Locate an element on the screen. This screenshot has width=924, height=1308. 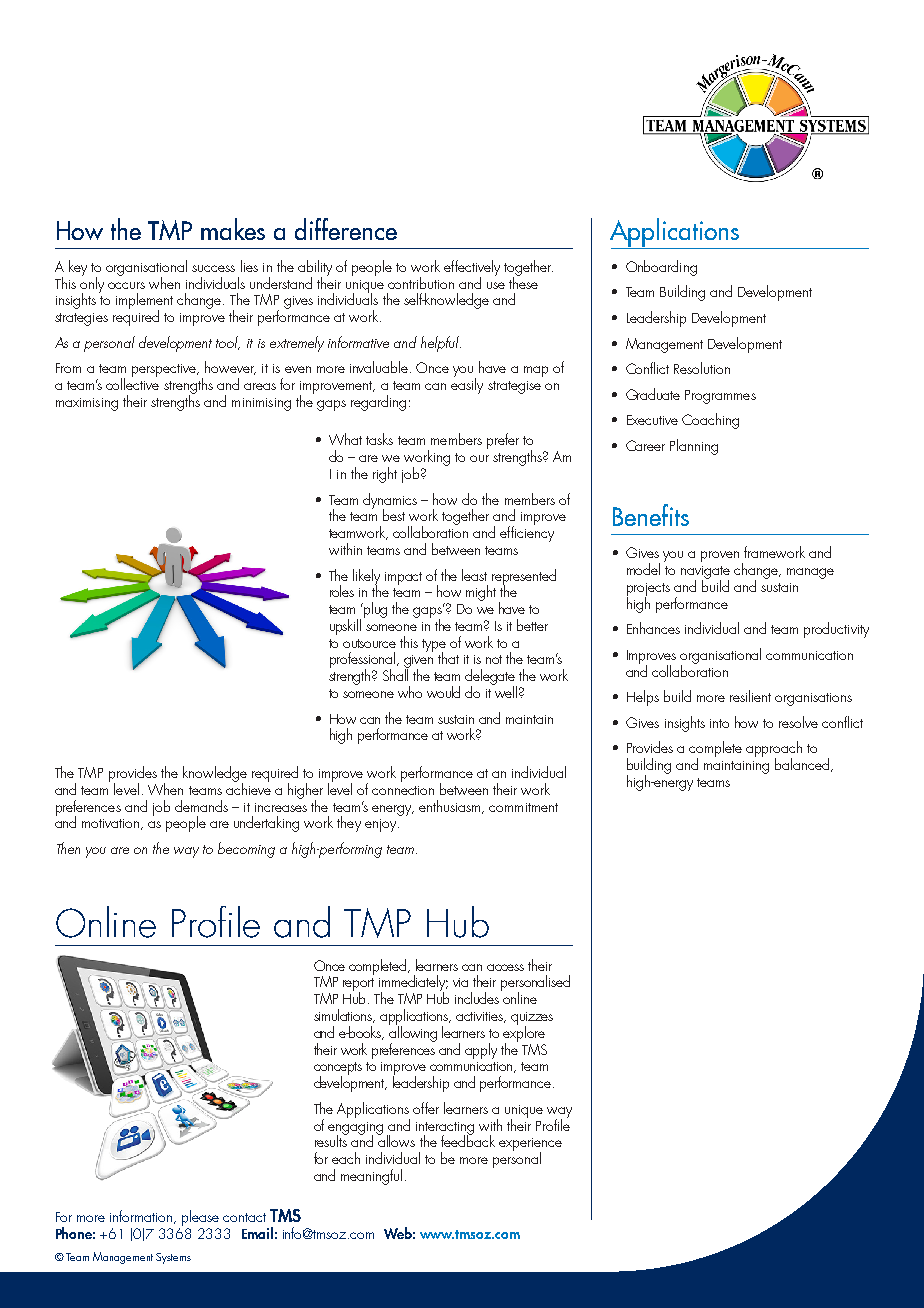
occurs is located at coordinates (126, 285).
